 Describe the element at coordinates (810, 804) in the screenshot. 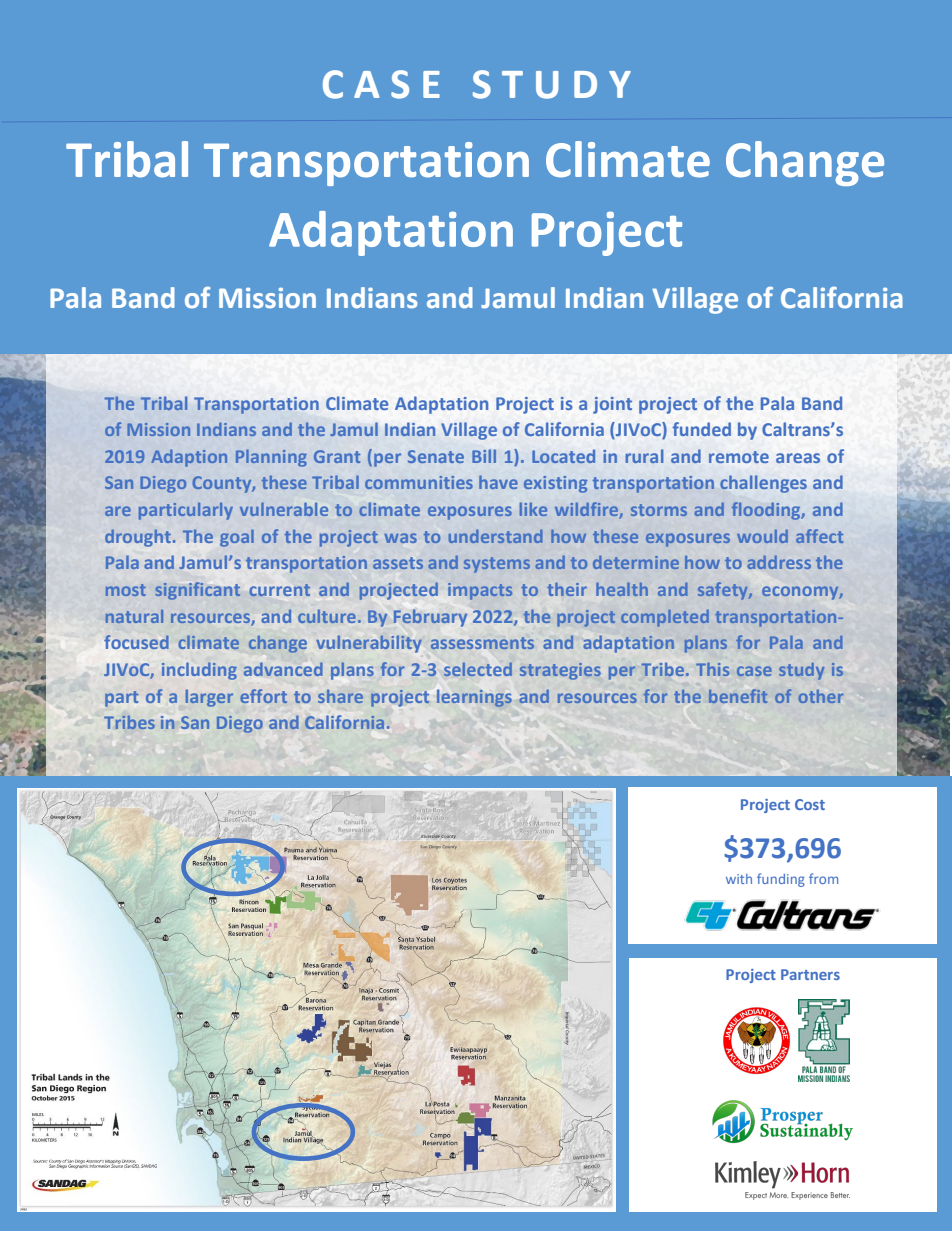

I see `Cost` at that location.
